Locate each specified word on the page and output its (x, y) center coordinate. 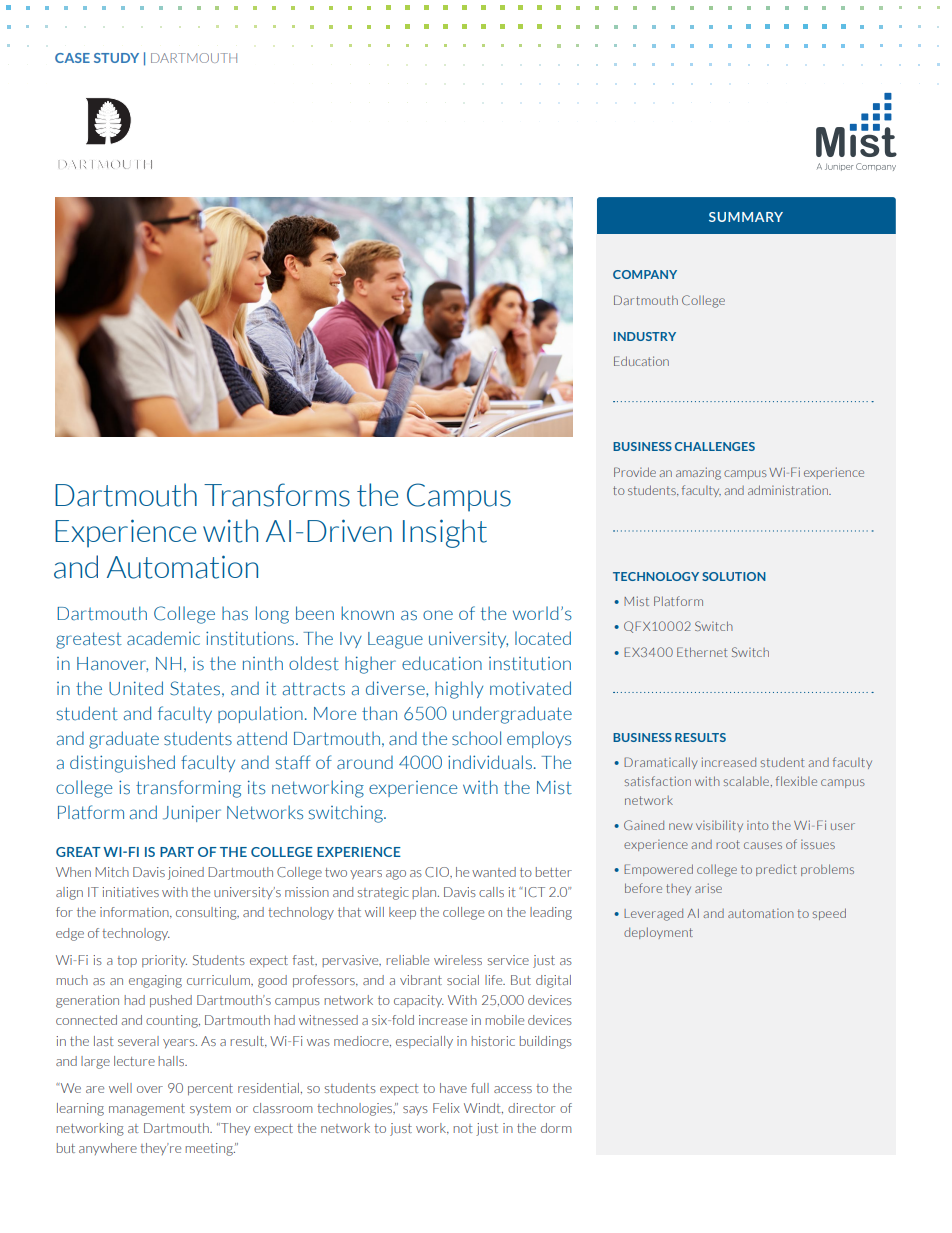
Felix (446, 1108)
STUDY (116, 58)
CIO (438, 872)
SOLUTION (734, 576)
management (147, 1110)
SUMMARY (746, 217)
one (438, 615)
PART (177, 852)
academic (163, 638)
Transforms (277, 495)
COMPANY (645, 274)
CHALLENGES (715, 446)
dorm (556, 1128)
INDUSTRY (645, 336)
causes (763, 845)
